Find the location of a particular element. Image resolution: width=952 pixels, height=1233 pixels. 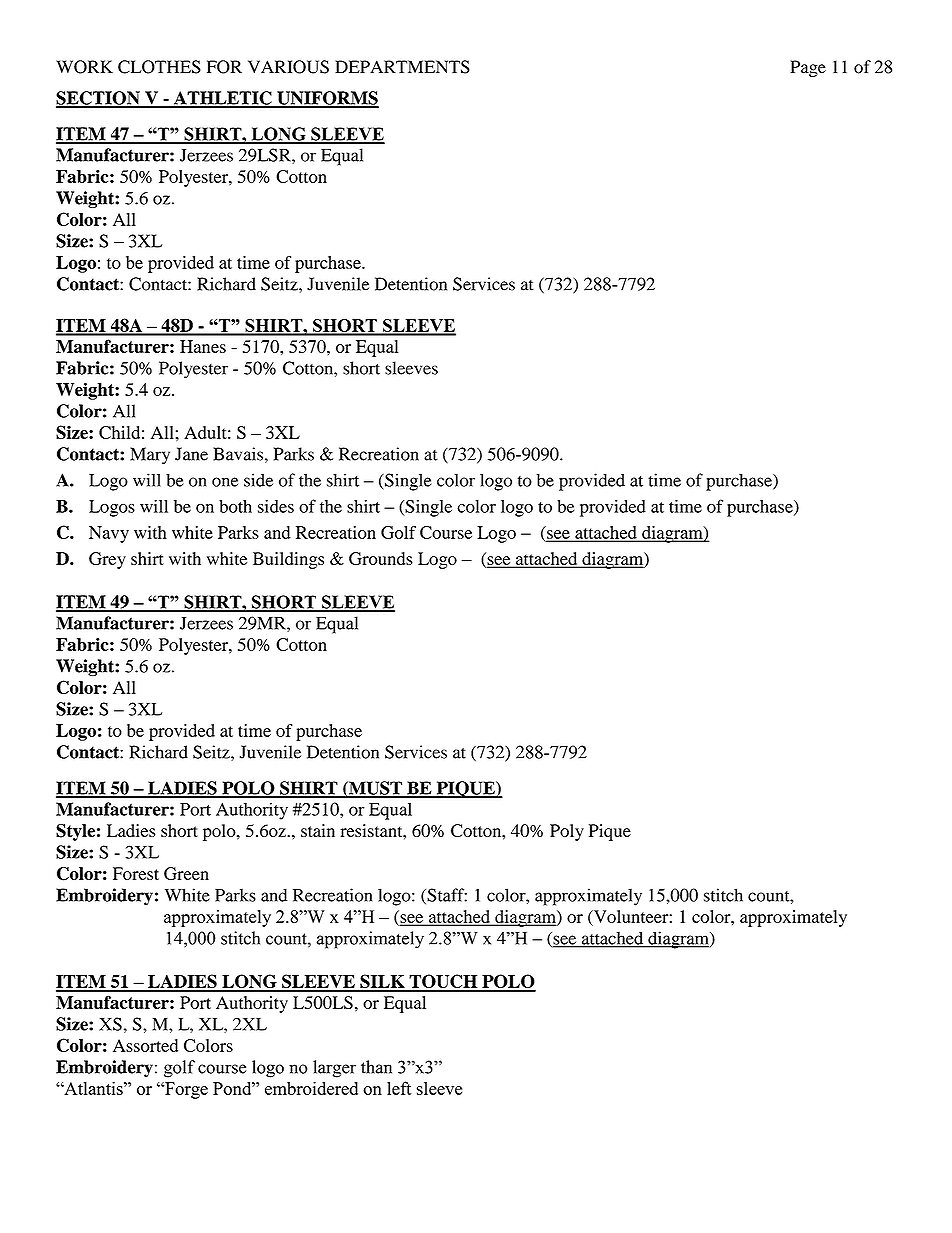

CLOTHES is located at coordinates (159, 67).
